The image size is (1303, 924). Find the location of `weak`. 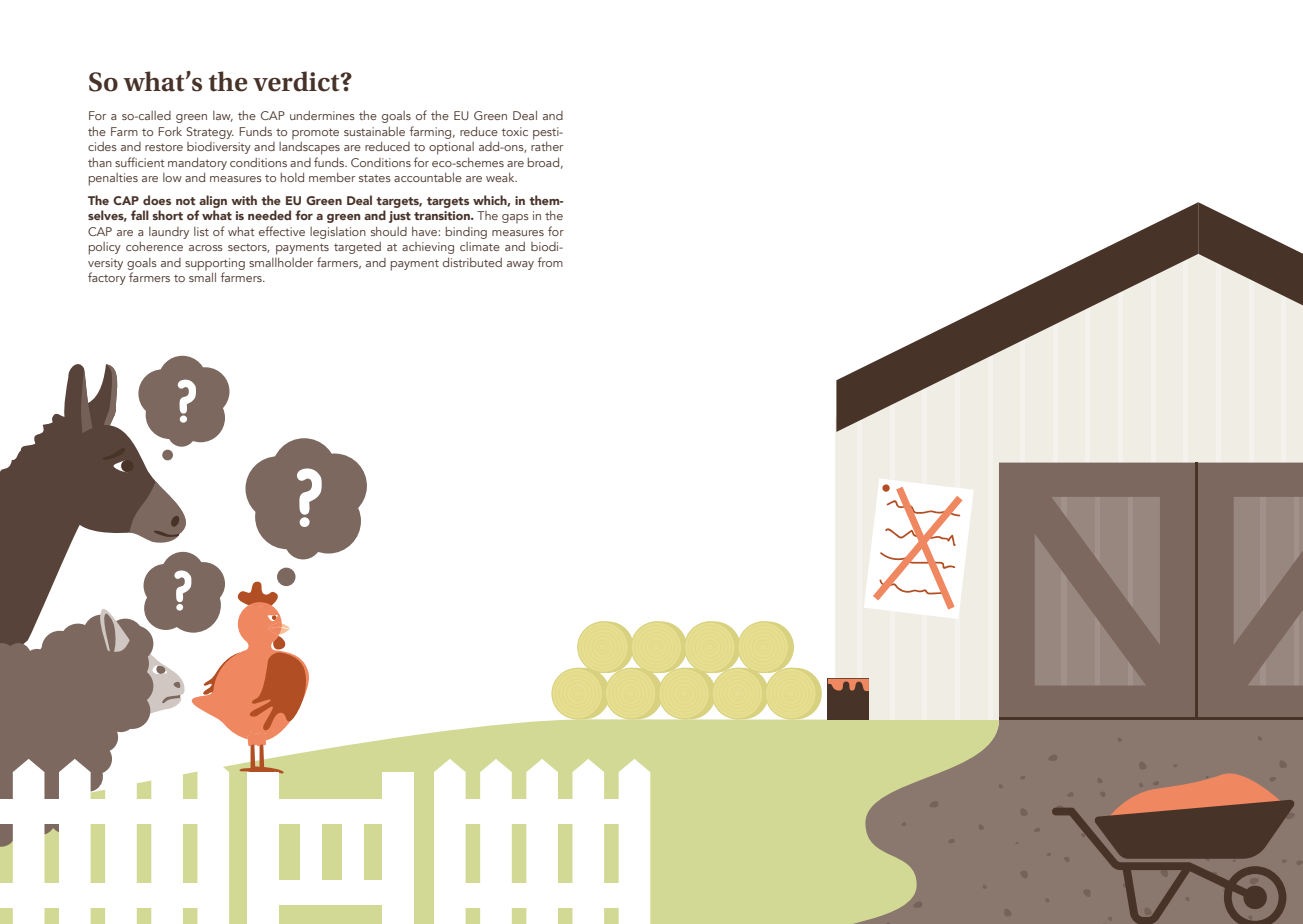

weak is located at coordinates (501, 177).
